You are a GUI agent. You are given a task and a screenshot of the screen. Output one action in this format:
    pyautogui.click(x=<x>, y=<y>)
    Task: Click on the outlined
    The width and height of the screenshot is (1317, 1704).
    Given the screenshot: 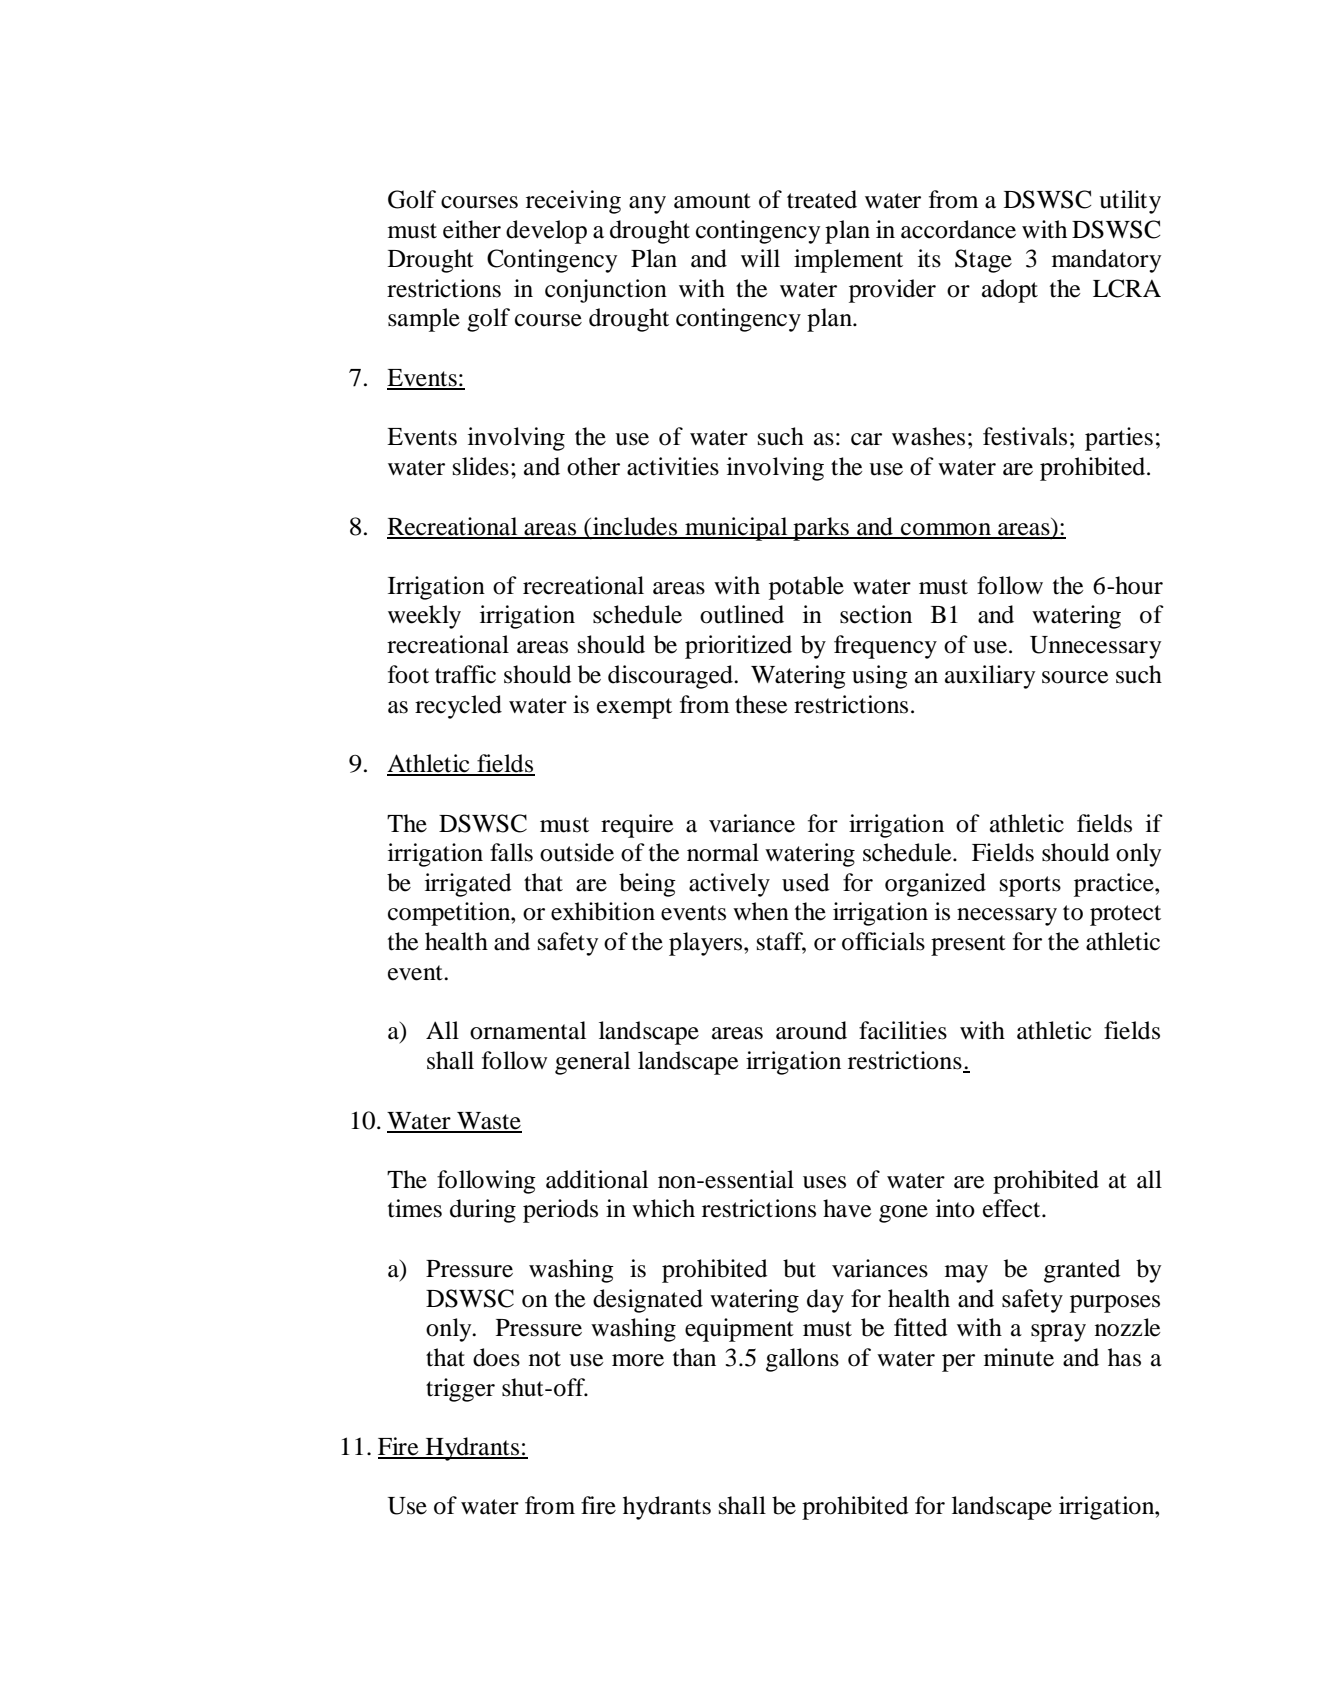 What is the action you would take?
    pyautogui.click(x=742, y=614)
